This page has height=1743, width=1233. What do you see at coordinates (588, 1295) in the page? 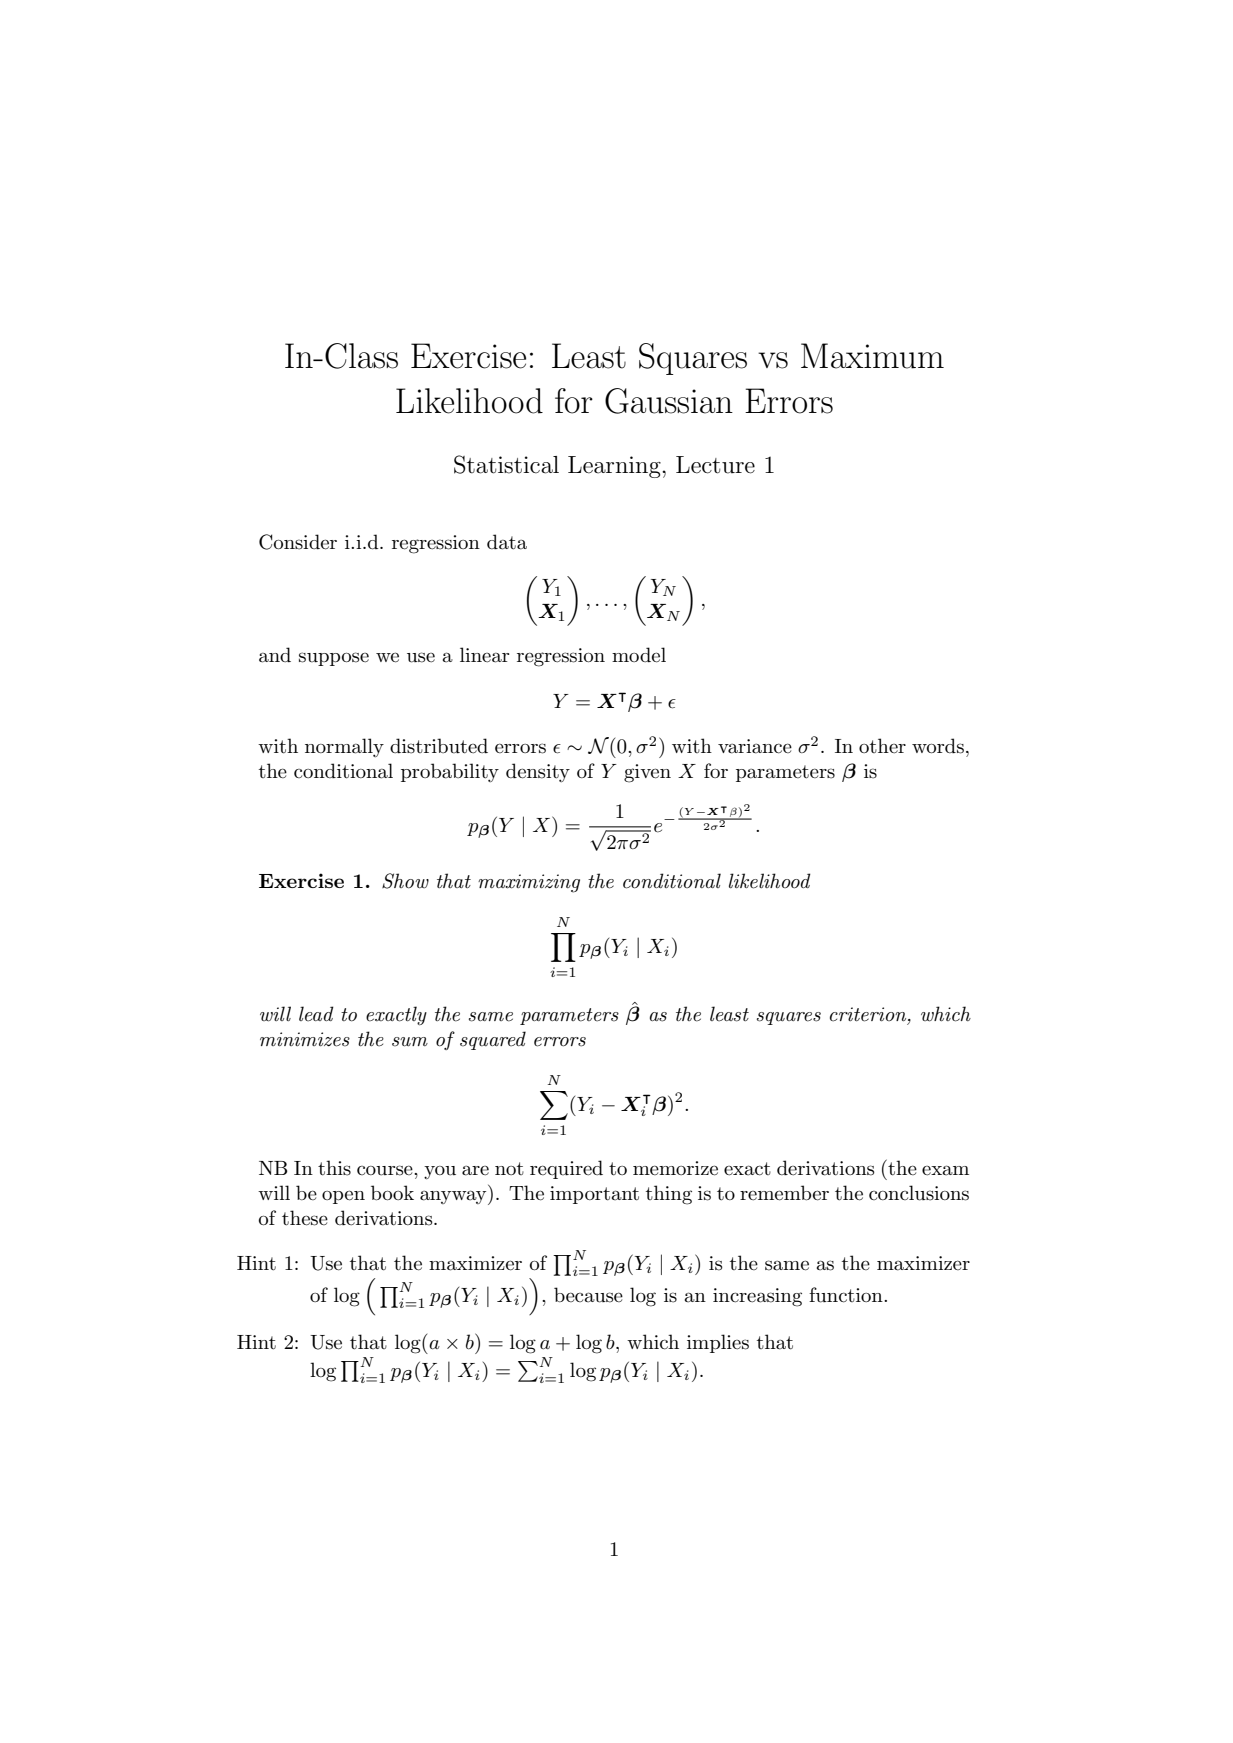
I see `because` at bounding box center [588, 1295].
